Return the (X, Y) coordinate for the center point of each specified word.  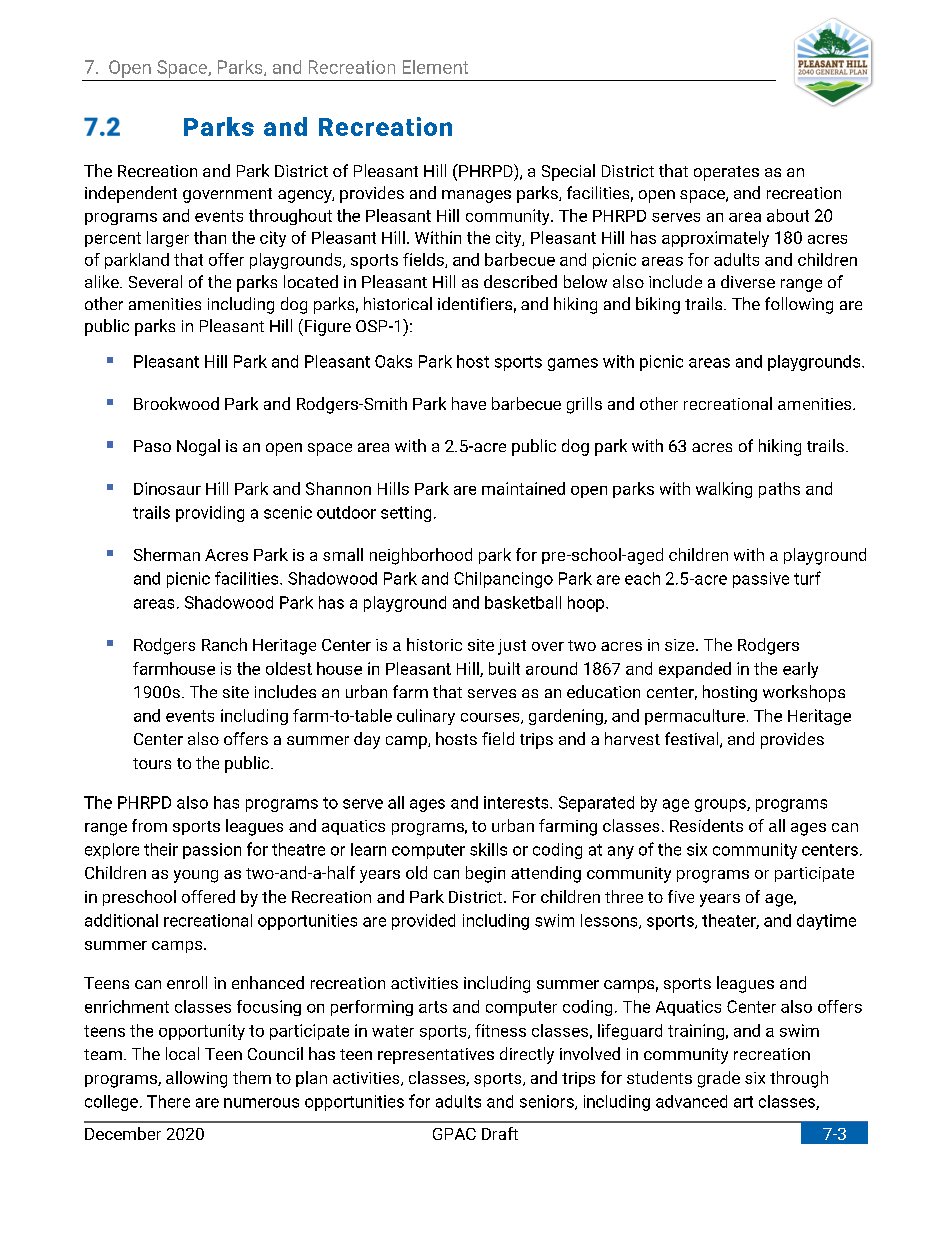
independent (131, 194)
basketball (523, 602)
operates (726, 173)
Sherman (167, 554)
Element (435, 67)
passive (761, 580)
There (168, 1101)
